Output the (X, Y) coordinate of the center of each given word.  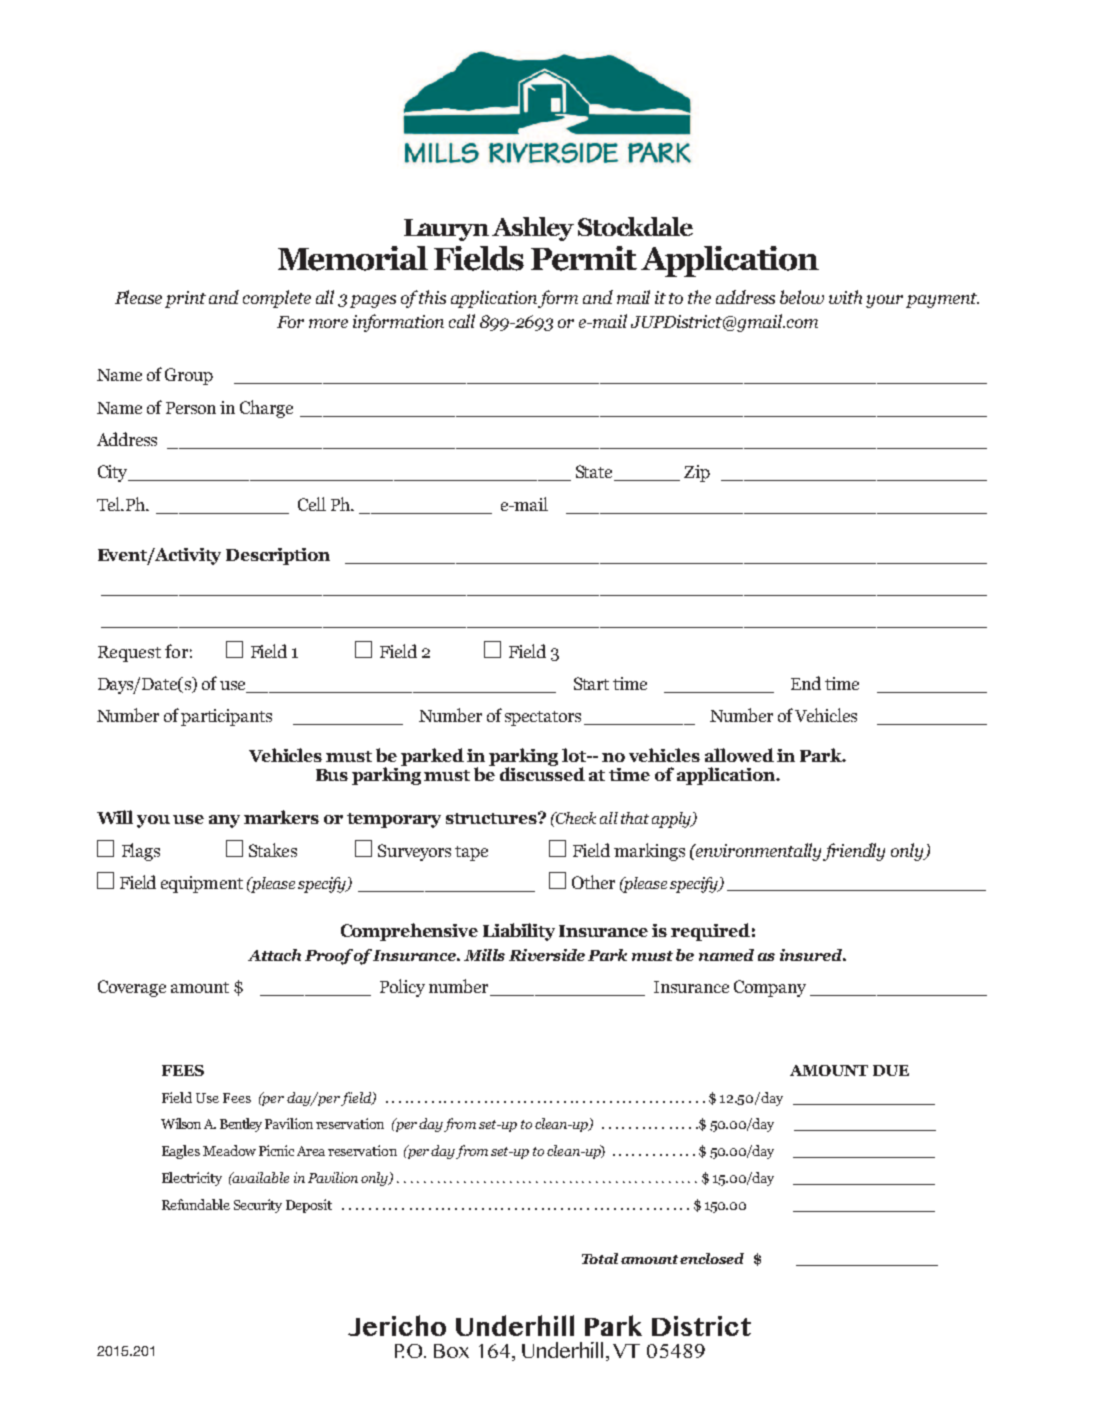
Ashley (533, 229)
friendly (854, 852)
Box (451, 1351)
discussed (542, 773)
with (845, 297)
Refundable (196, 1204)
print (185, 299)
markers (281, 817)
